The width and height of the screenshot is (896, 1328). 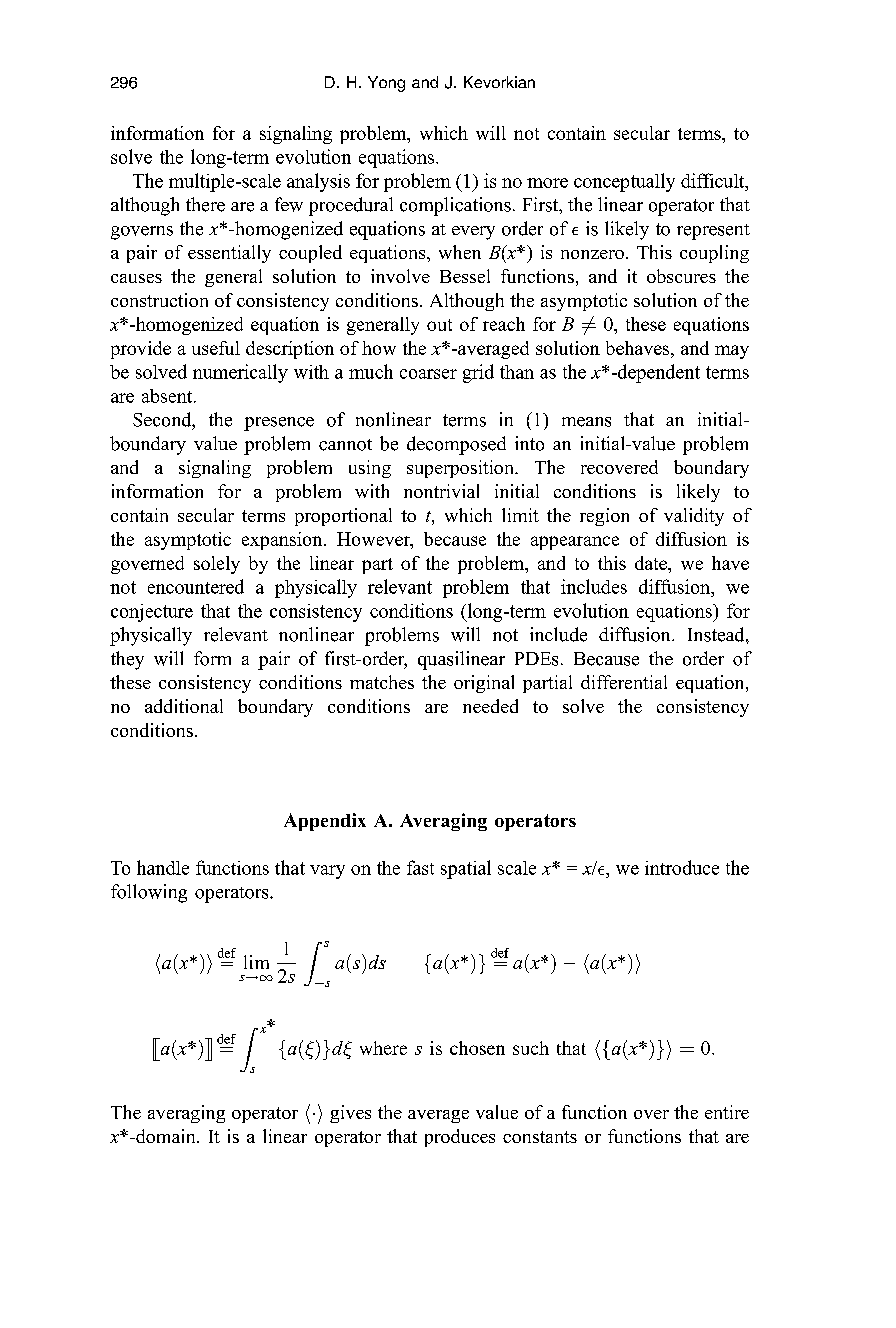 What do you see at coordinates (350, 1114) in the screenshot?
I see `gives` at bounding box center [350, 1114].
